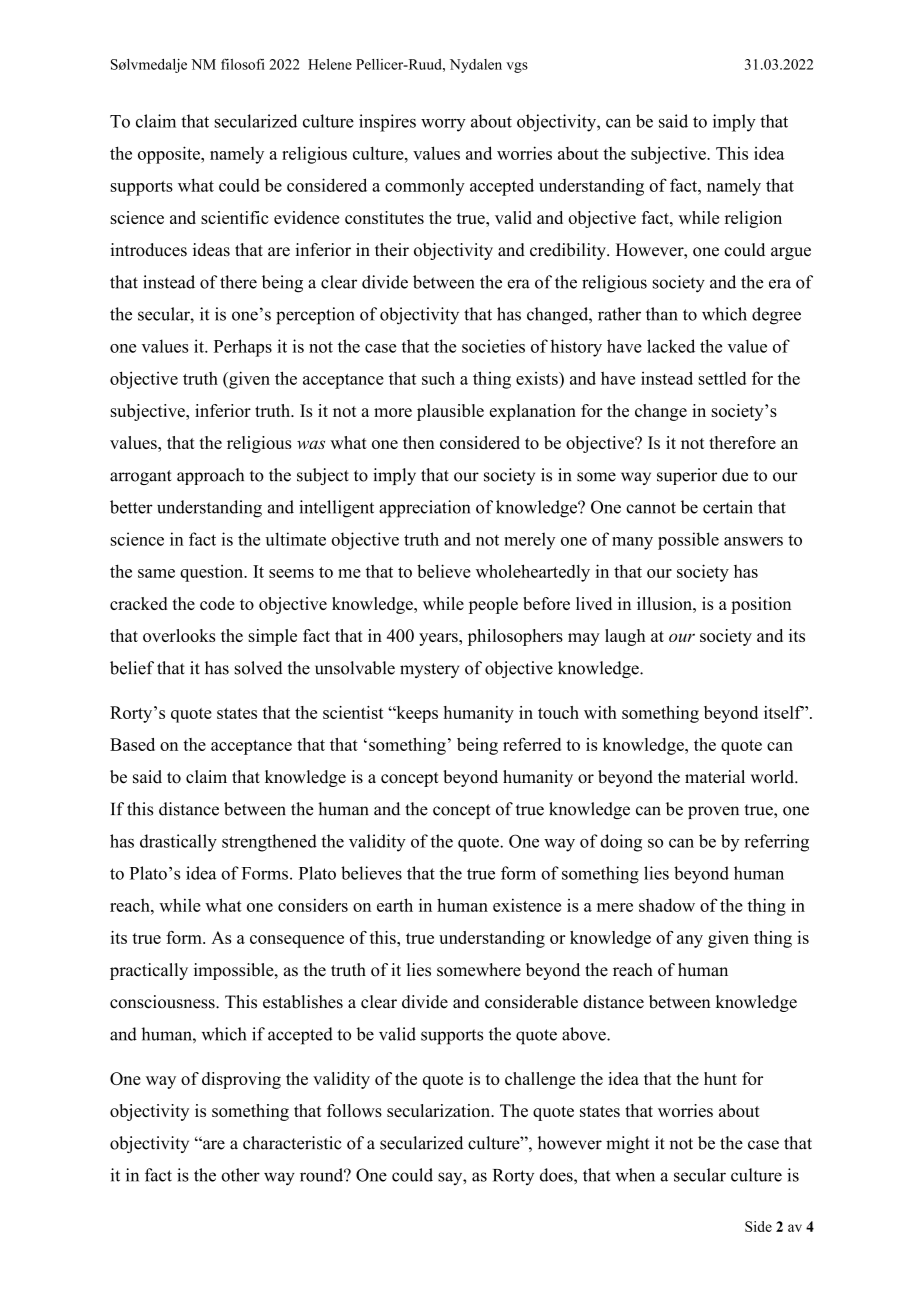  I want to click on other, so click(240, 1175).
